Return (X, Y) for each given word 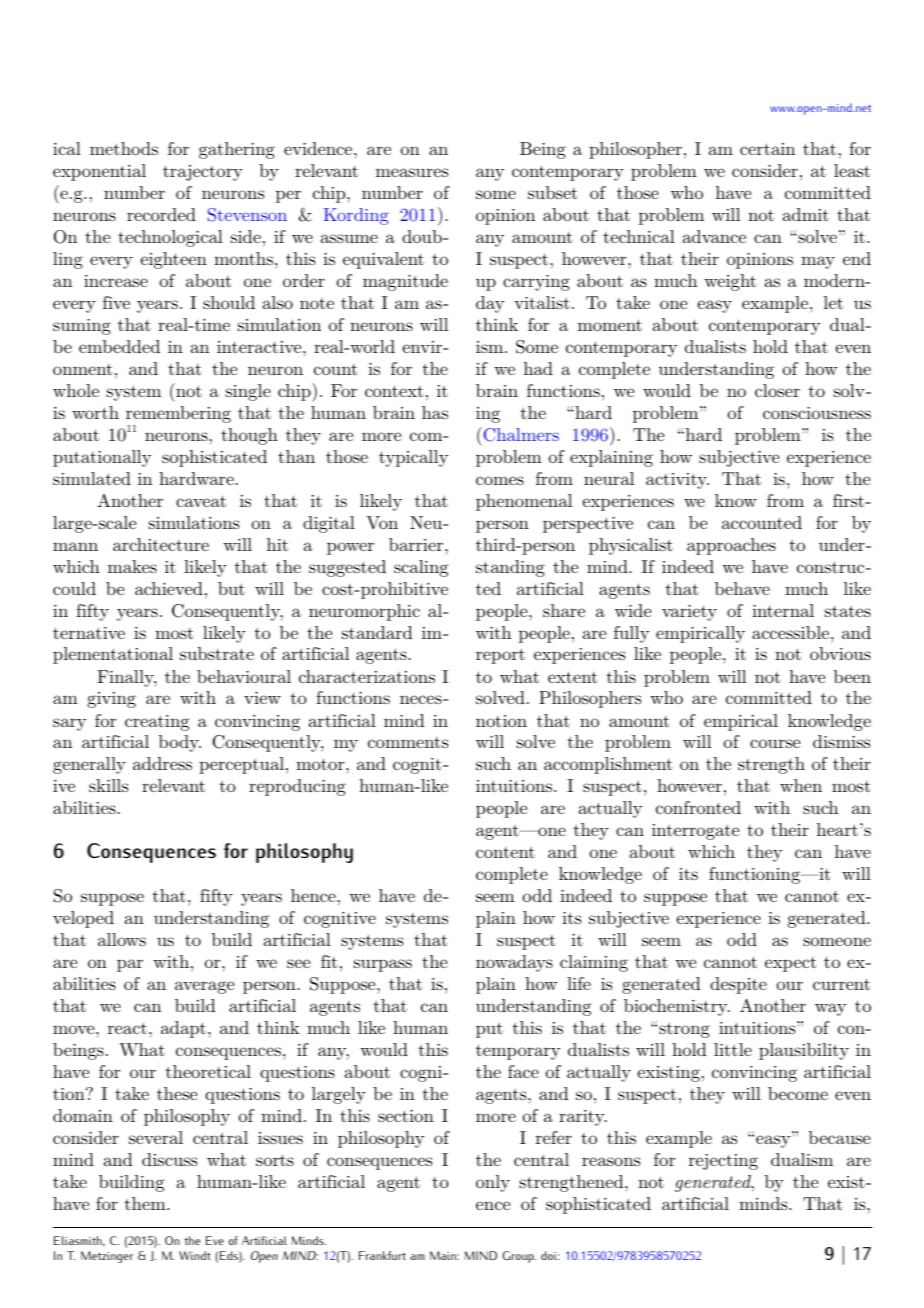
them (146, 1203)
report (500, 656)
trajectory (203, 173)
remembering (178, 416)
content (505, 852)
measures (412, 172)
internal (783, 610)
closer (777, 390)
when (801, 785)
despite (738, 985)
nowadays (514, 963)
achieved (169, 588)
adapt (183, 1029)
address (162, 763)
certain (767, 149)
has (435, 412)
